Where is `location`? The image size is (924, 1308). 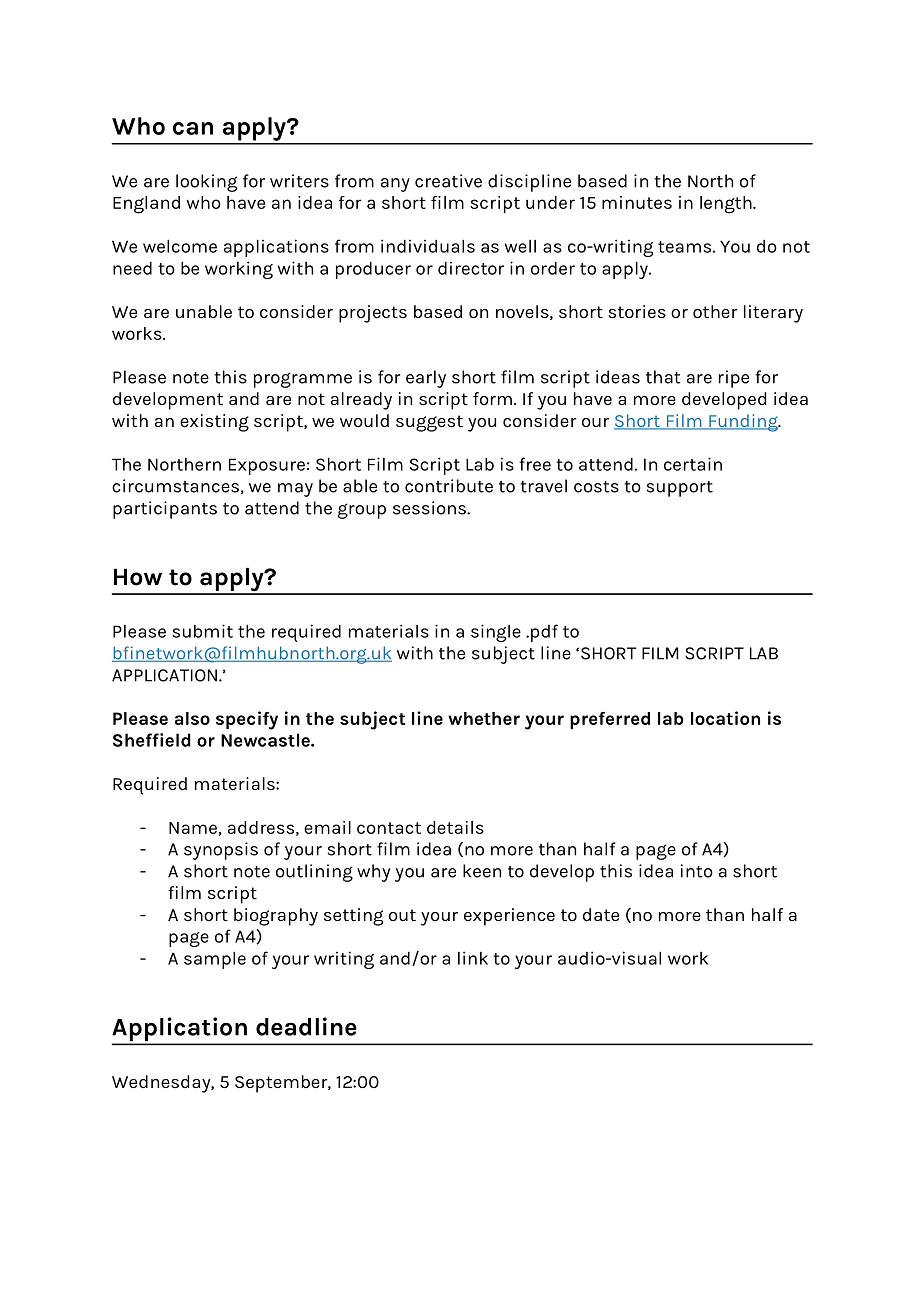
location is located at coordinates (725, 718).
